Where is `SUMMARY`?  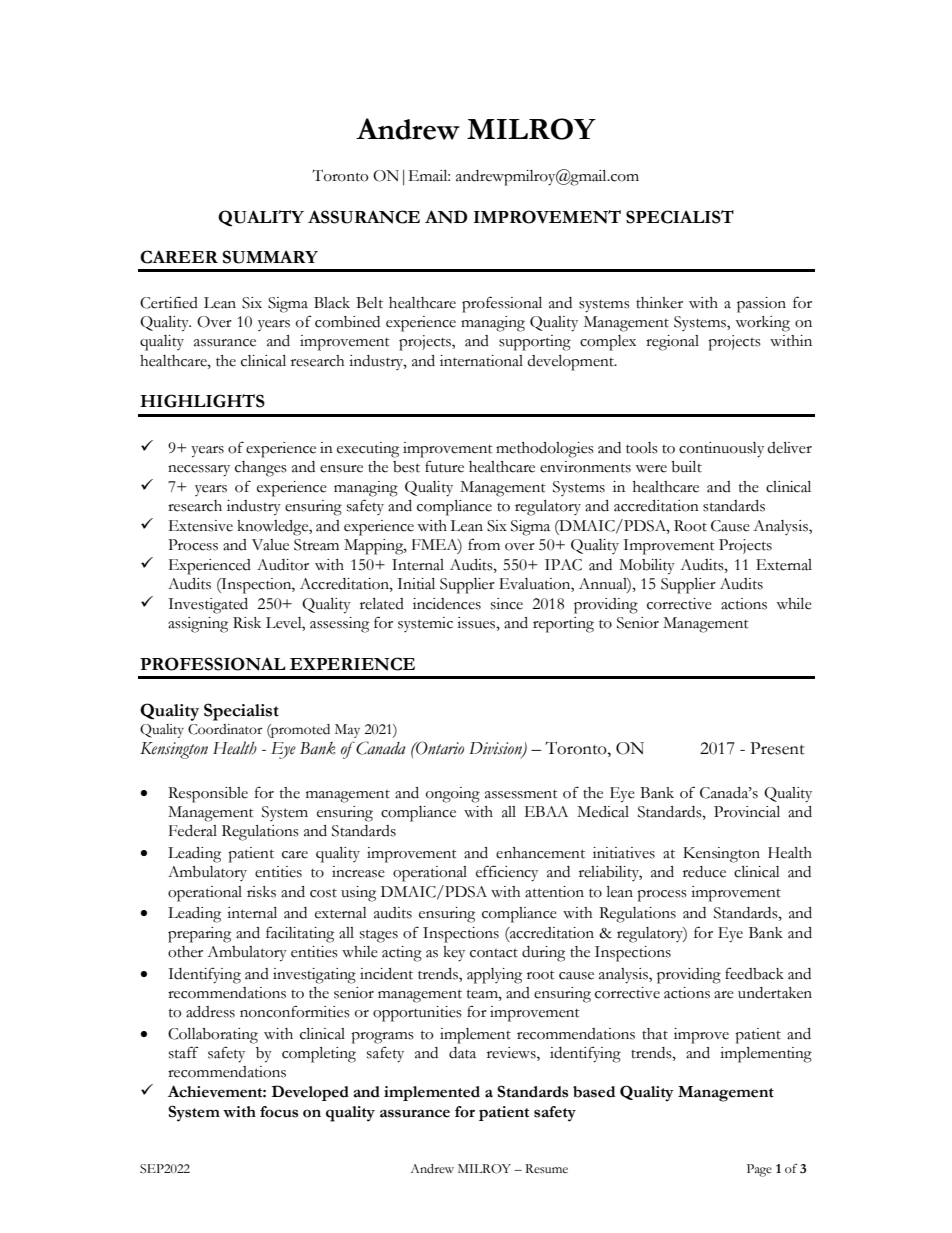 SUMMARY is located at coordinates (270, 257).
